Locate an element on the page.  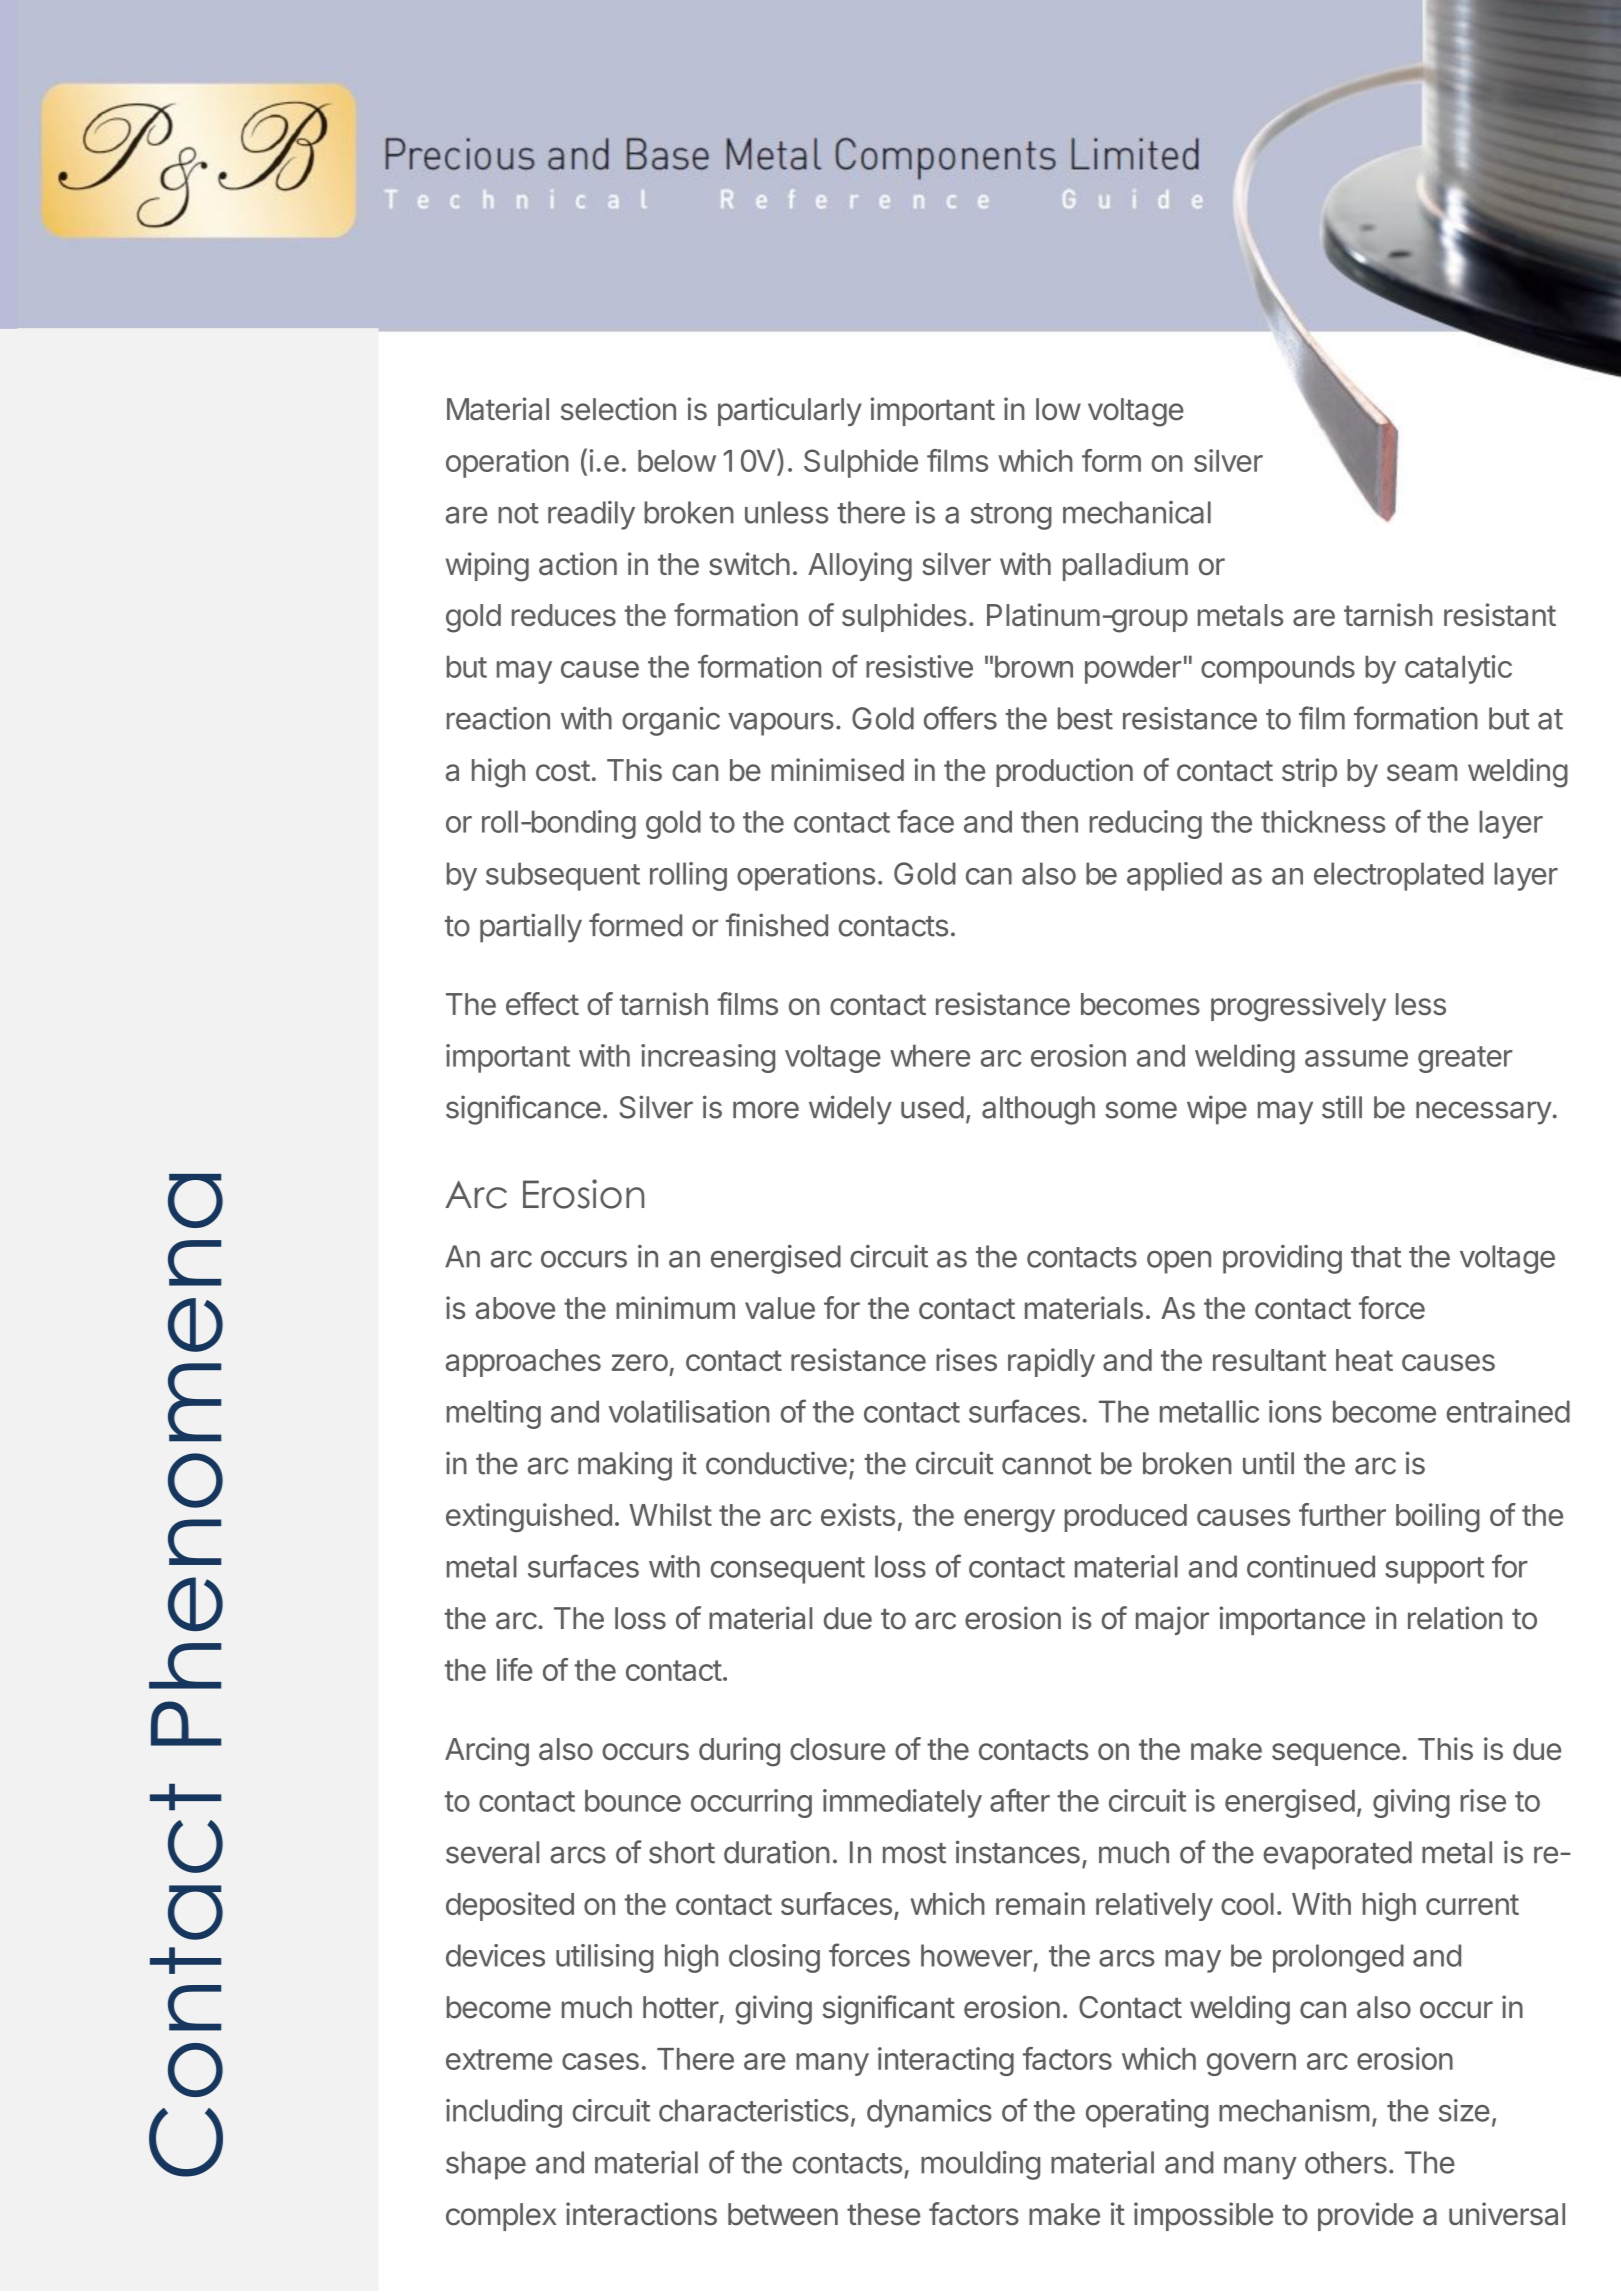
effect is located at coordinates (542, 1003).
